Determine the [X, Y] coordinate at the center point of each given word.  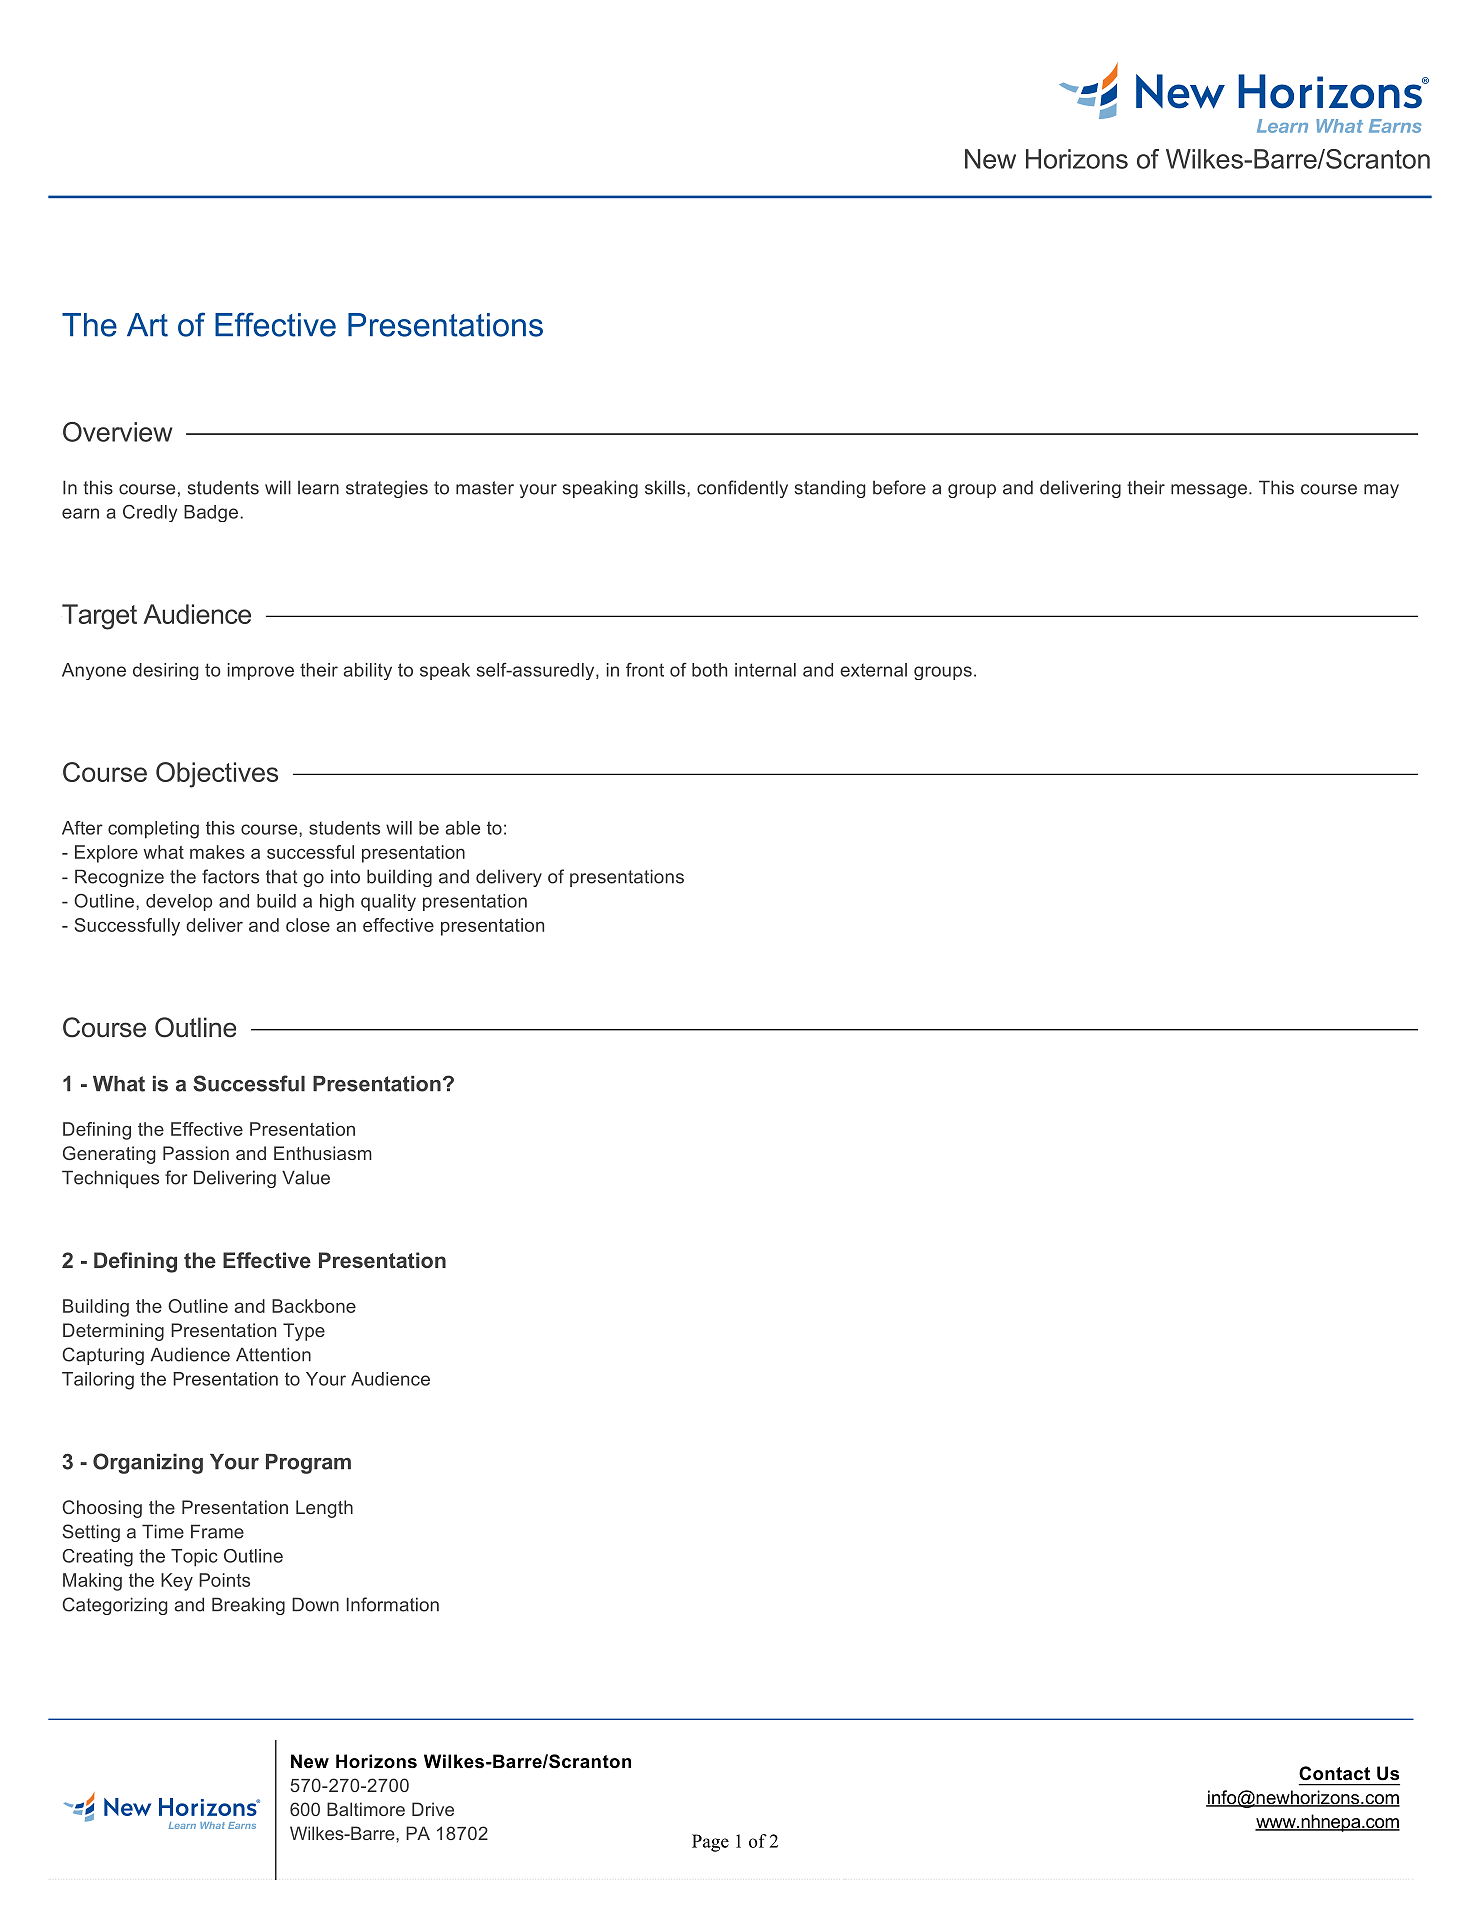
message [1209, 491]
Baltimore [366, 1809]
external [873, 670]
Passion [196, 1153]
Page [710, 1843]
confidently [742, 489]
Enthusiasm [323, 1153]
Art [147, 325]
